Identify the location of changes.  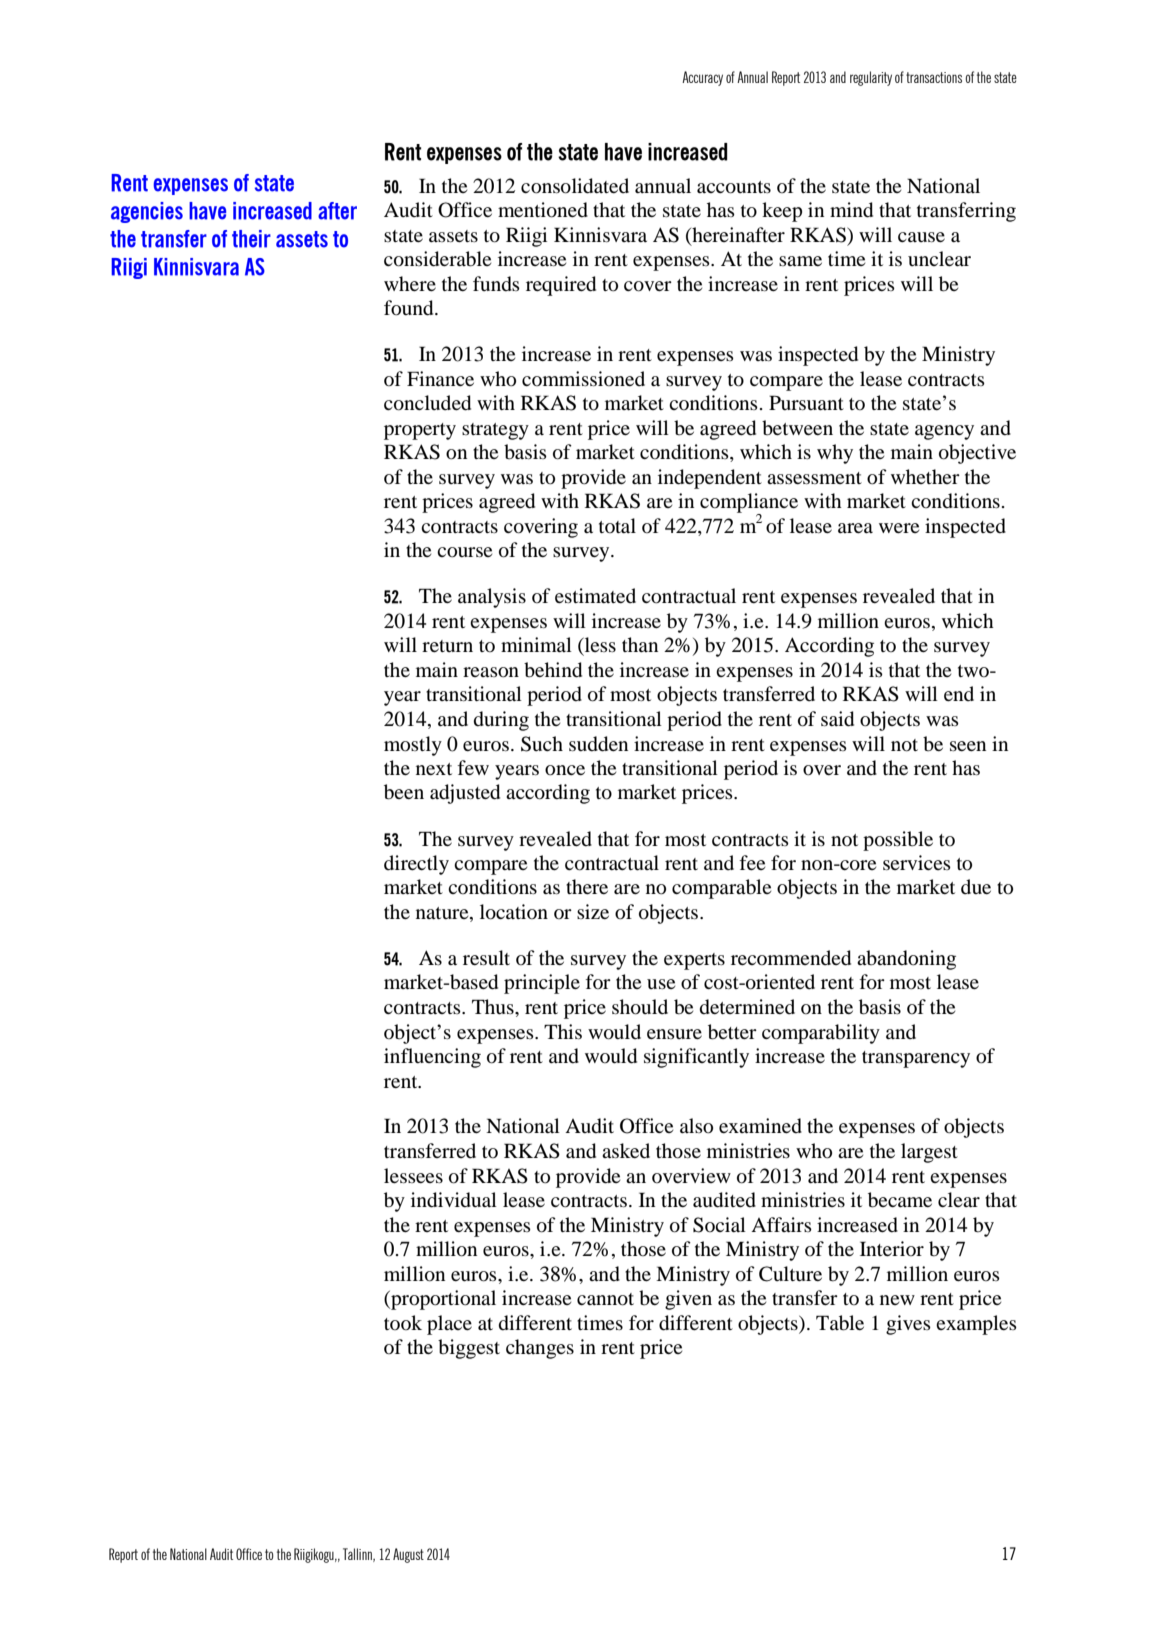
(540, 1349).
